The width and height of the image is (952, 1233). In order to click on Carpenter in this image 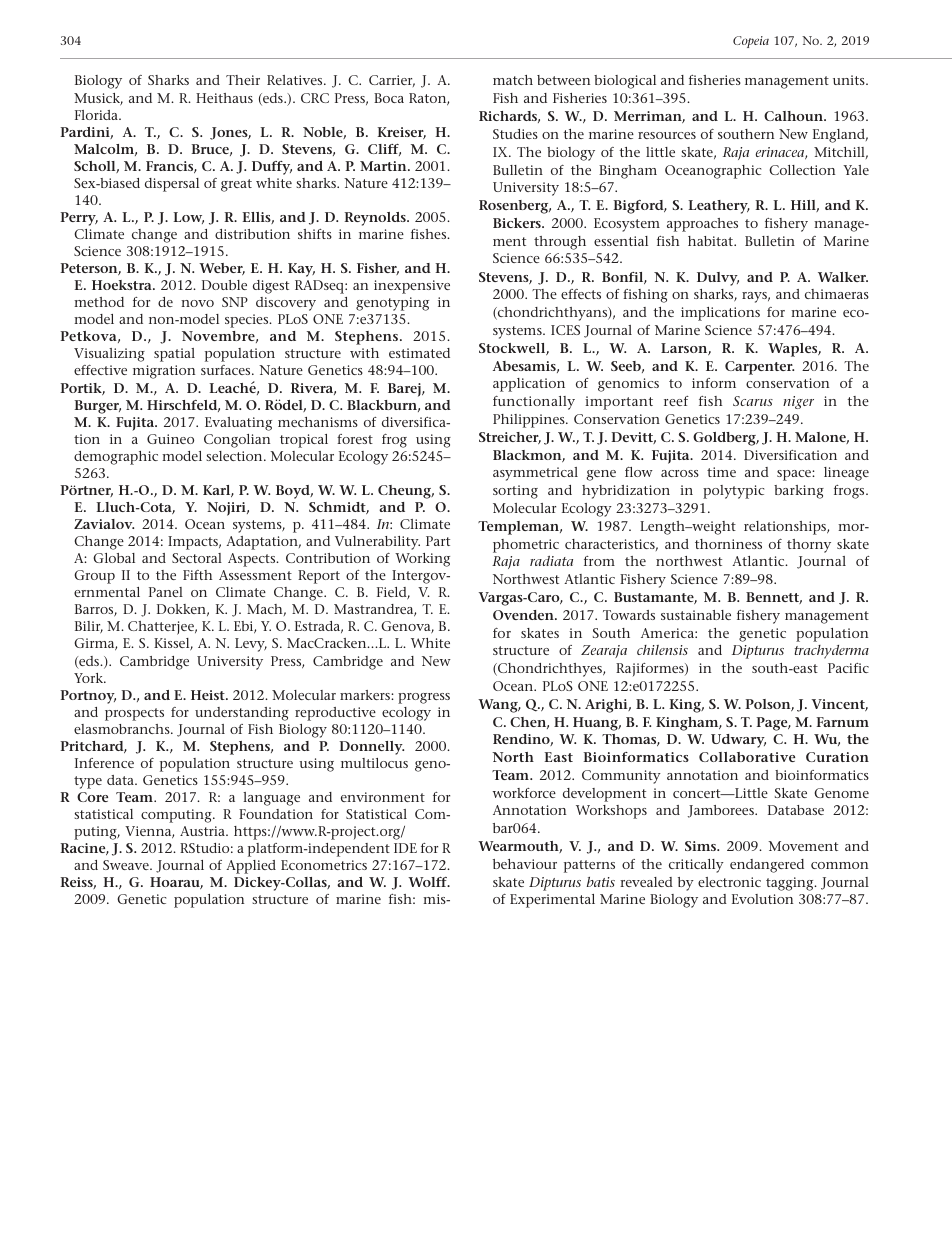, I will do `click(759, 368)`.
